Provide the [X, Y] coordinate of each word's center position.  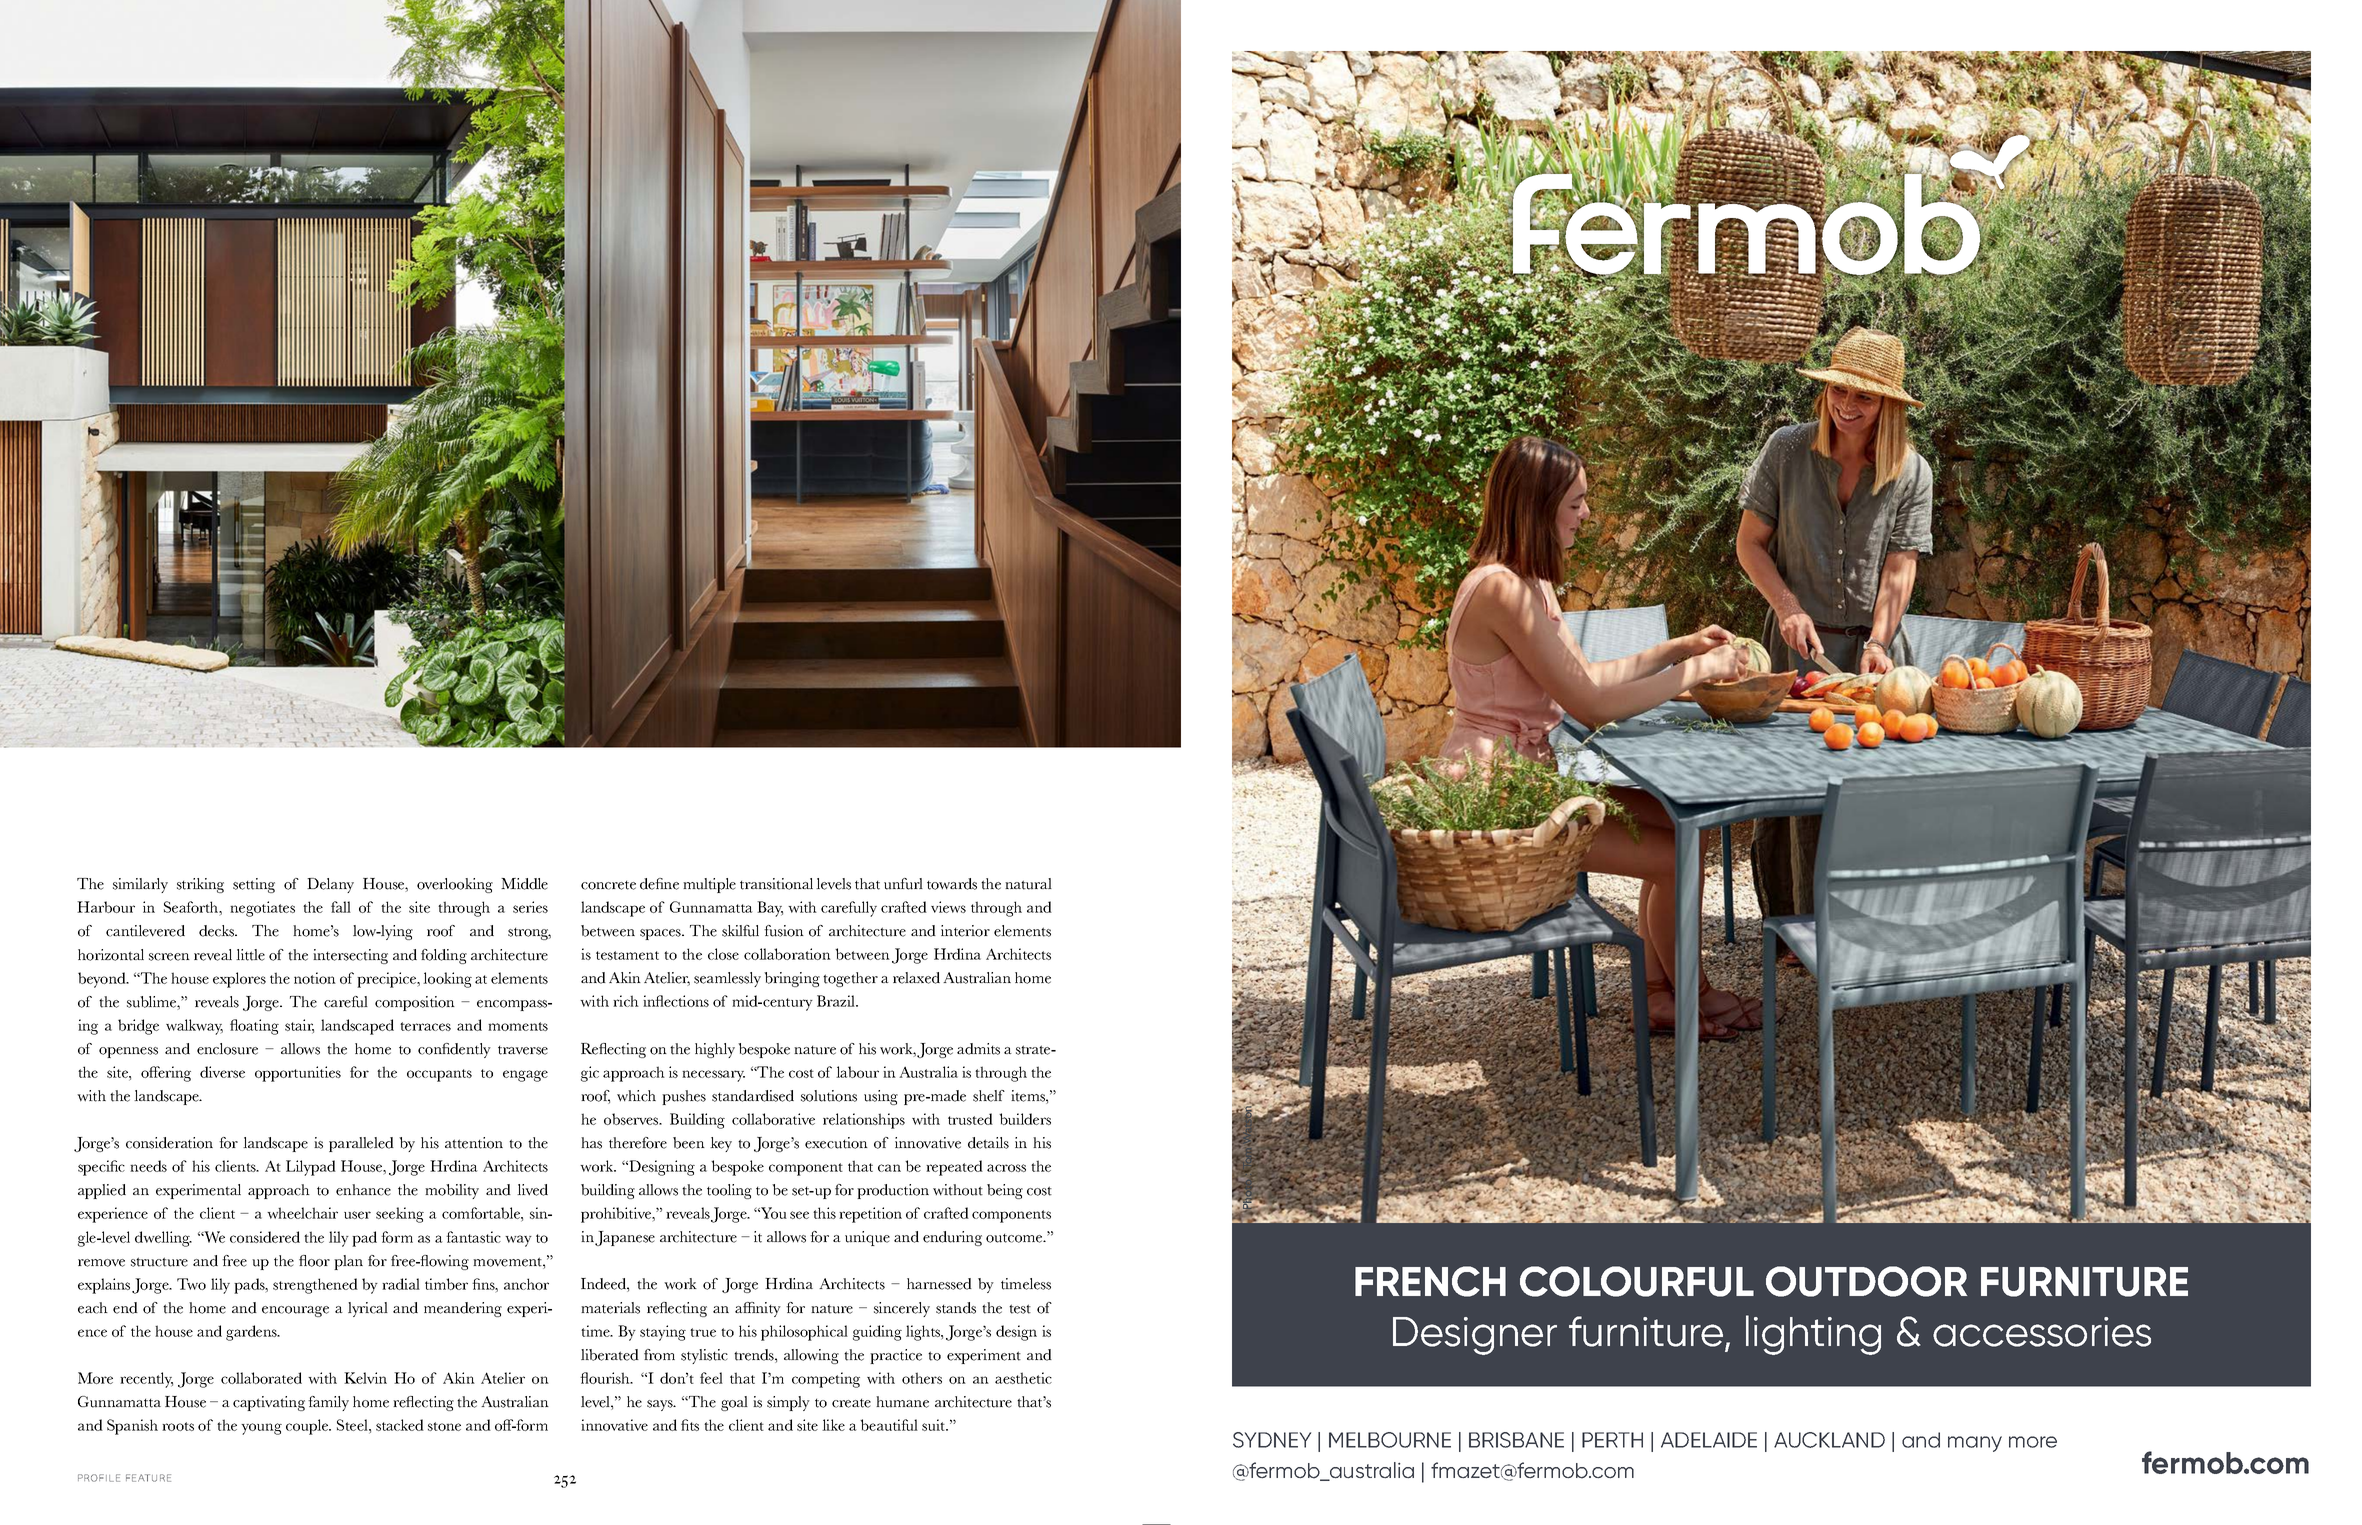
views [948, 907]
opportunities [298, 1074]
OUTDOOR [1866, 1281]
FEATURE [148, 1478]
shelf [989, 1096]
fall [341, 907]
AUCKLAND [1829, 1440]
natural [1028, 884]
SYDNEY [1272, 1440]
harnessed [939, 1284]
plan [348, 1262]
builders [1025, 1119]
